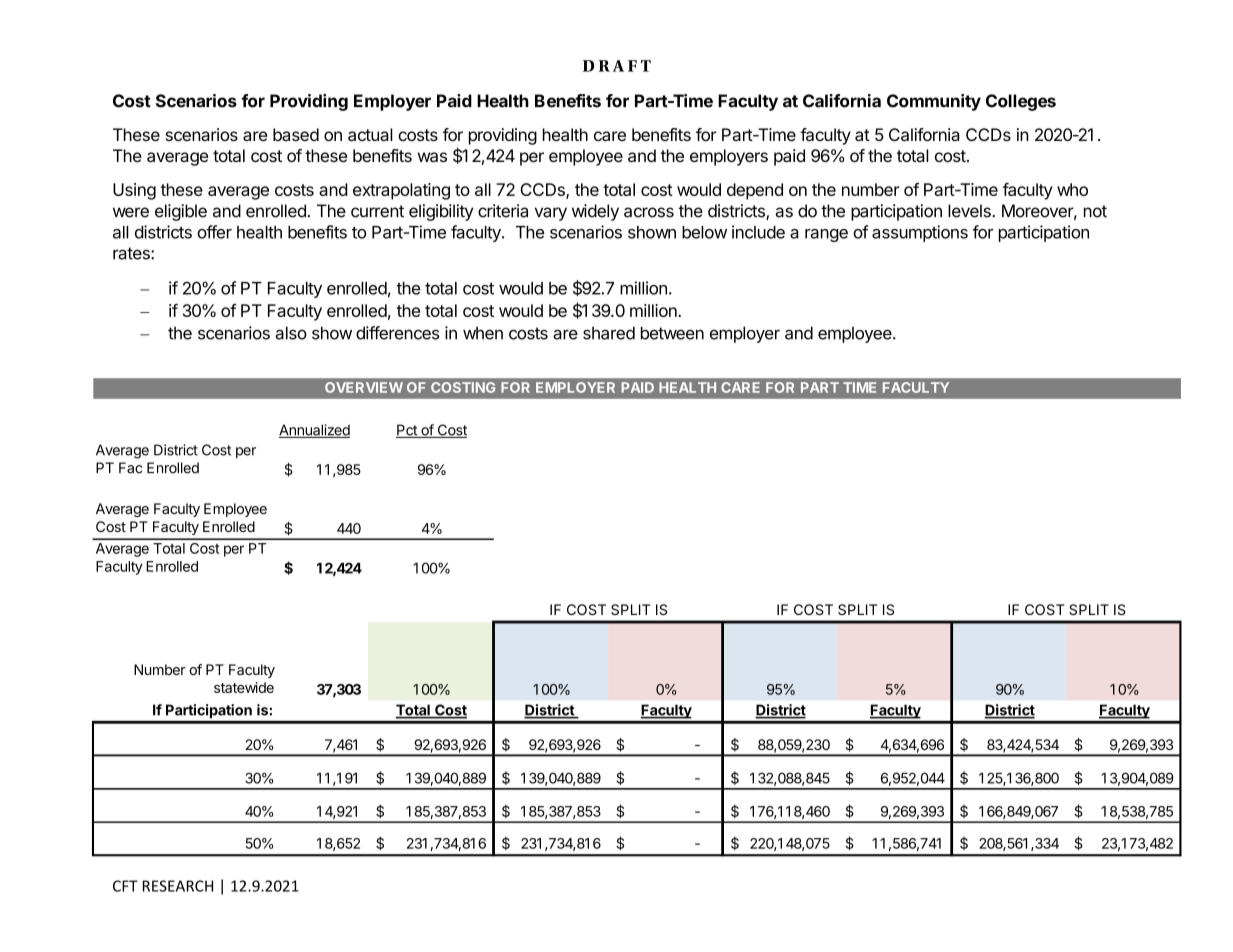 The image size is (1233, 952). What do you see at coordinates (432, 157) in the screenshot?
I see `was` at bounding box center [432, 157].
